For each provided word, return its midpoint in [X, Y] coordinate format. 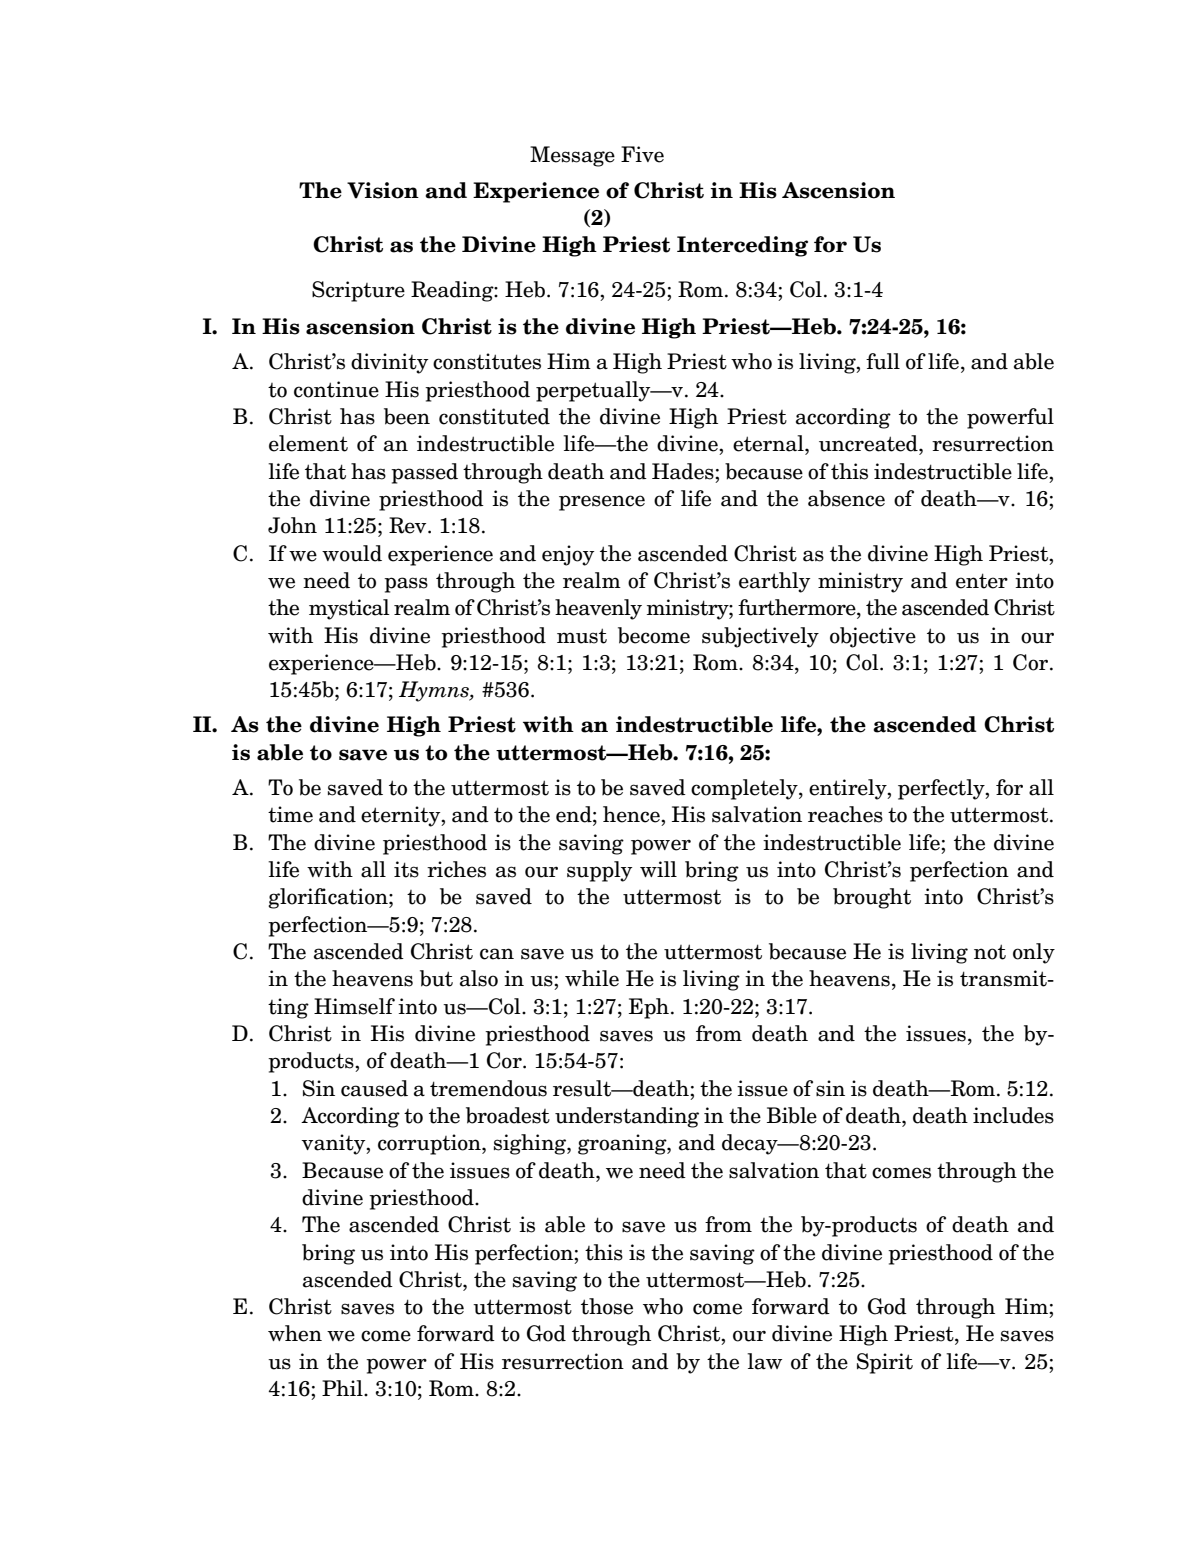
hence [632, 814]
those [607, 1306]
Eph [649, 1008]
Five [642, 154]
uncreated [869, 443]
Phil [343, 1388]
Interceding [742, 246]
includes [1013, 1115]
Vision [383, 190]
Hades [684, 471]
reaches [845, 814]
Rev [409, 525]
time [290, 814]
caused [374, 1088]
